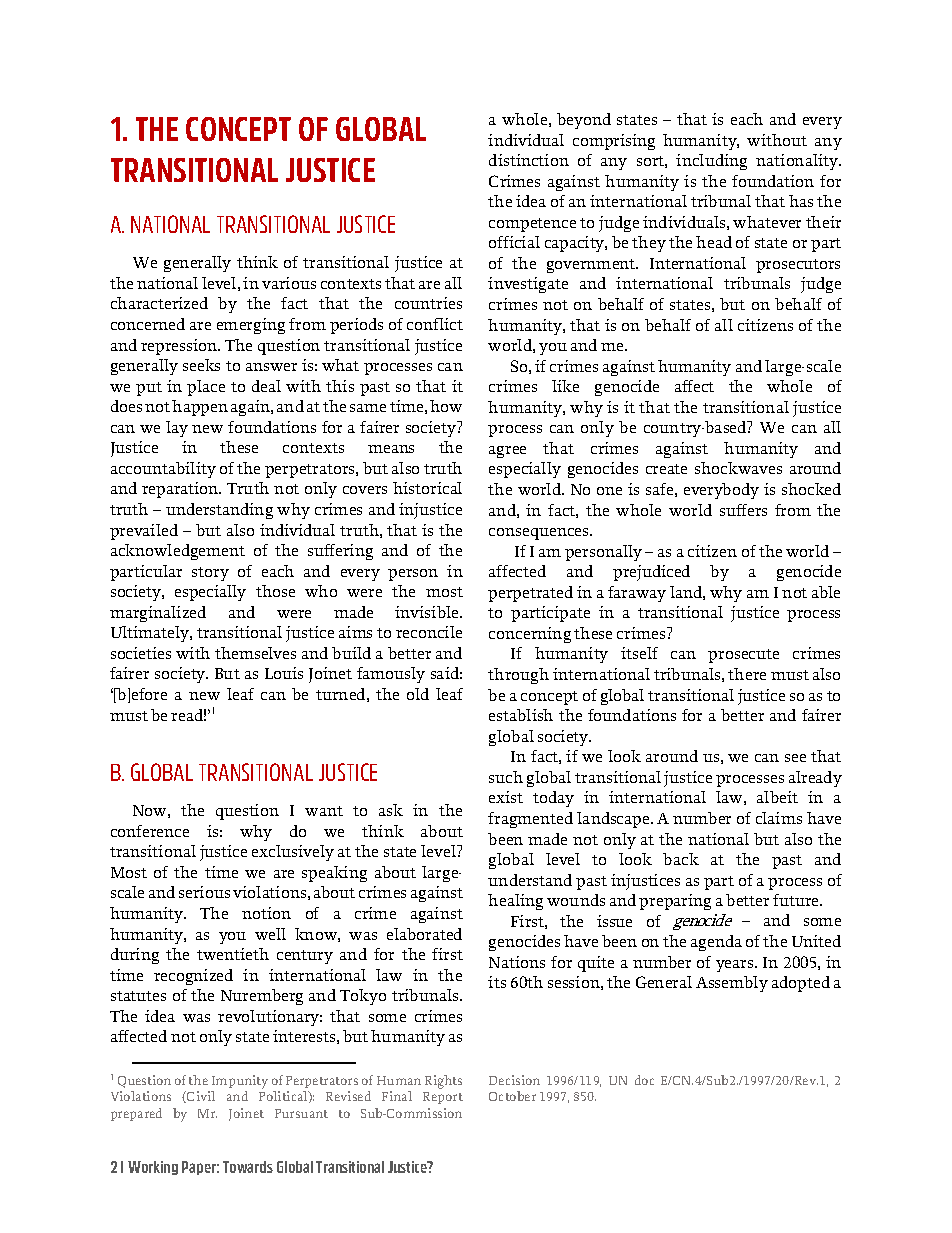  I want to click on doc, so click(644, 1080).
